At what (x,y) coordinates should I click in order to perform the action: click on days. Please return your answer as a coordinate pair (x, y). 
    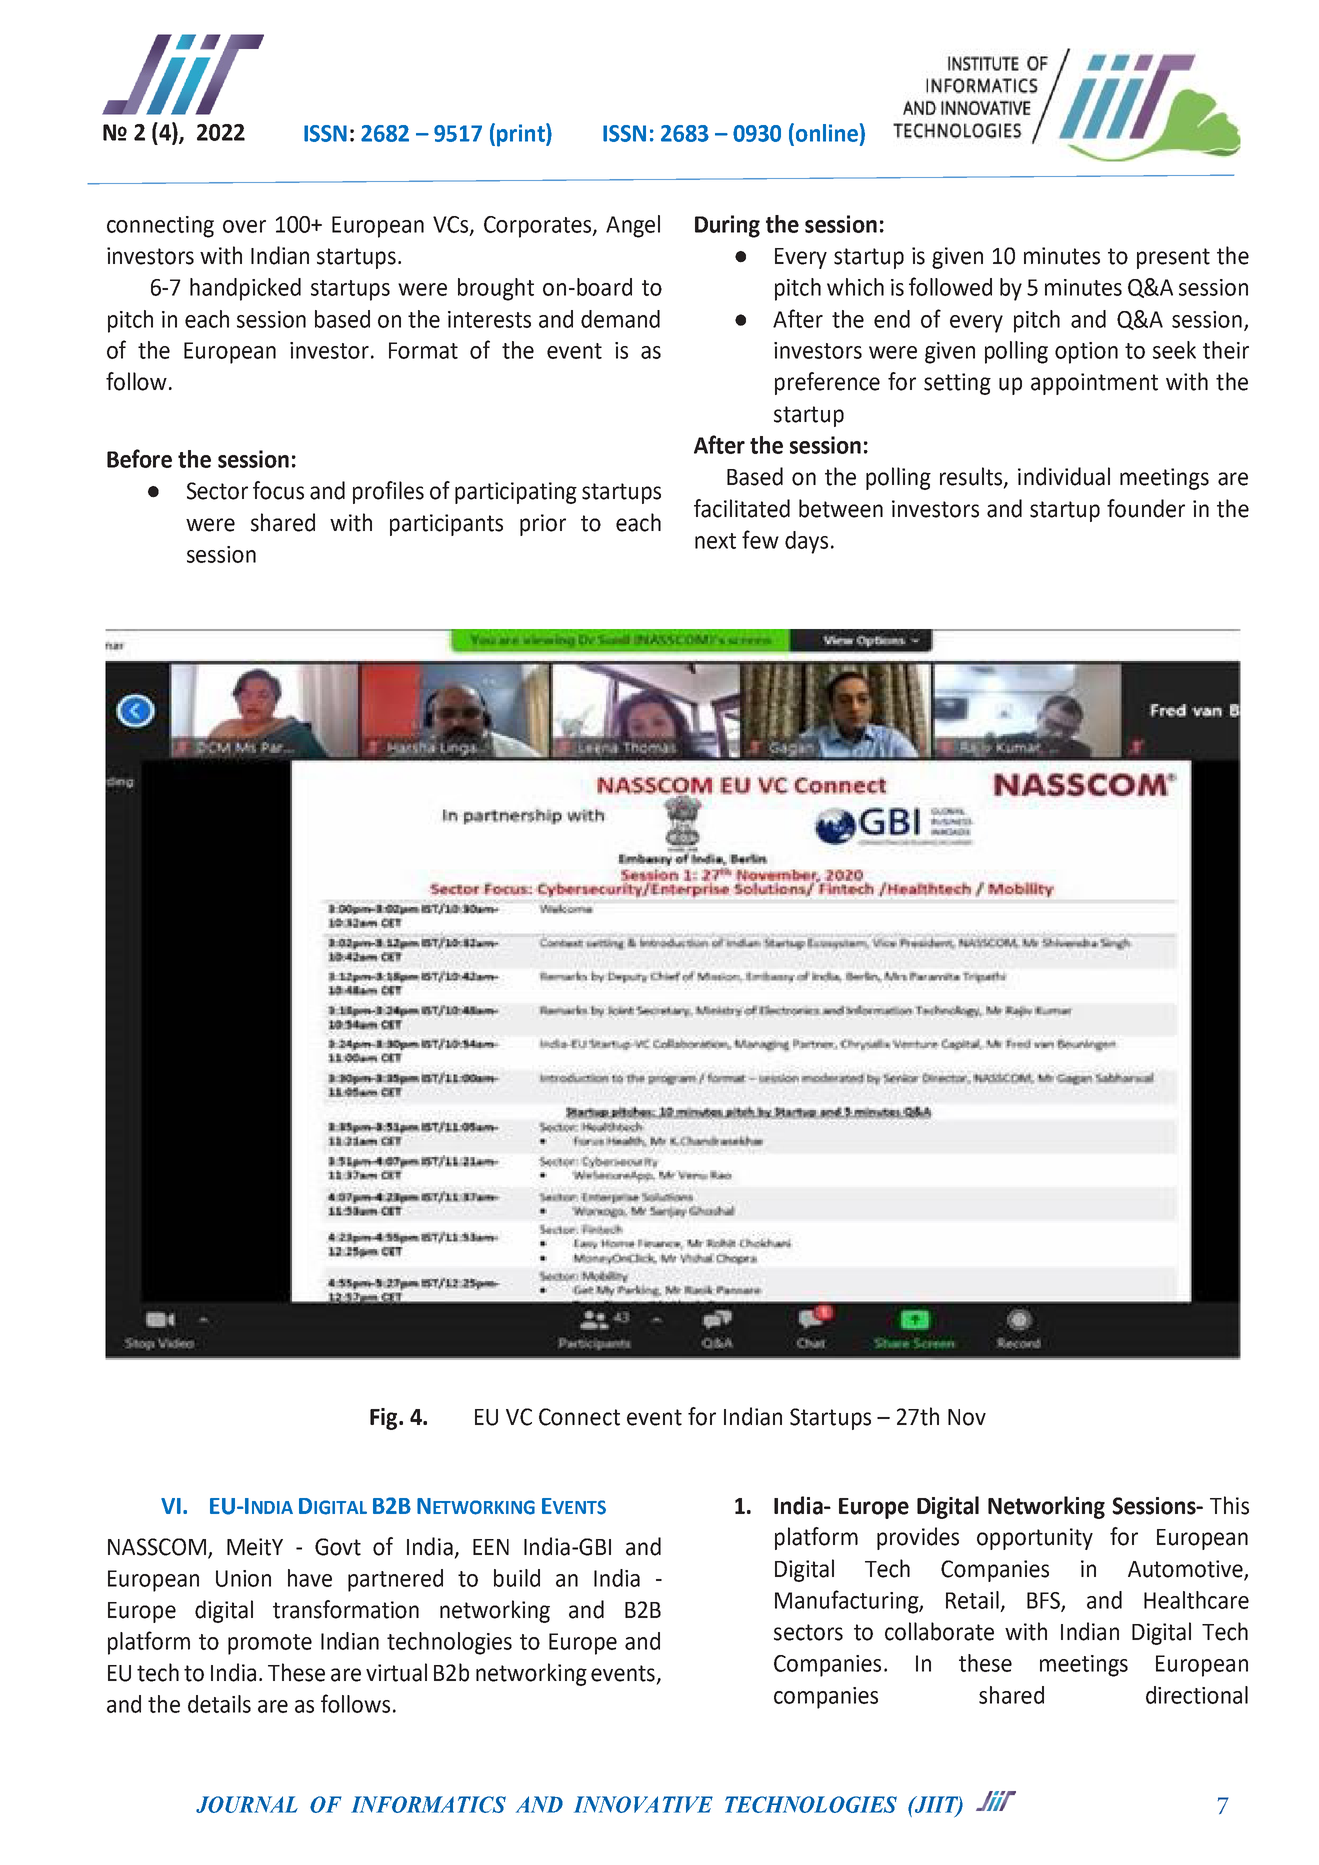
    Looking at the image, I should click on (806, 542).
